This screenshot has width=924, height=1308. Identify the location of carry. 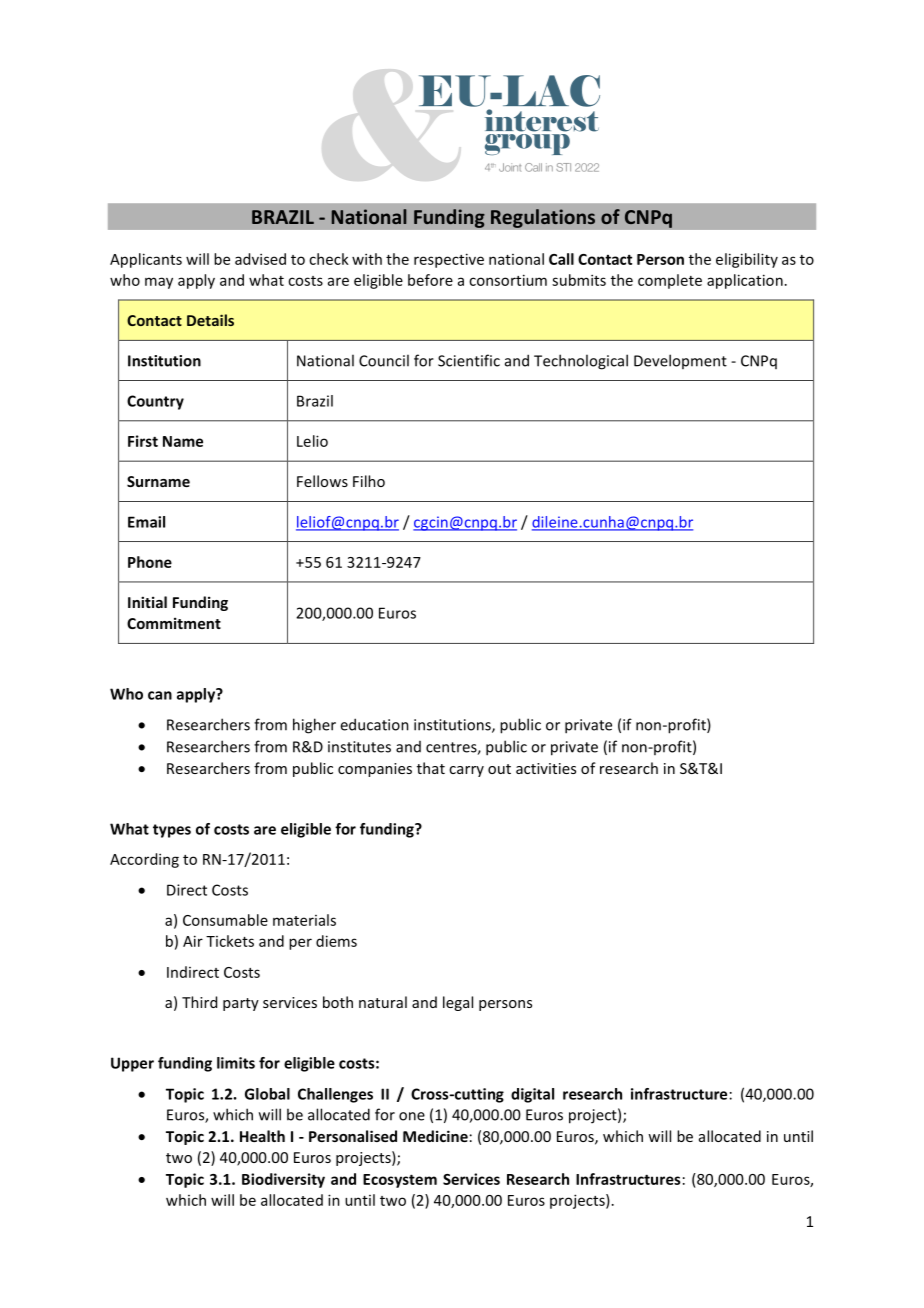
(466, 771).
